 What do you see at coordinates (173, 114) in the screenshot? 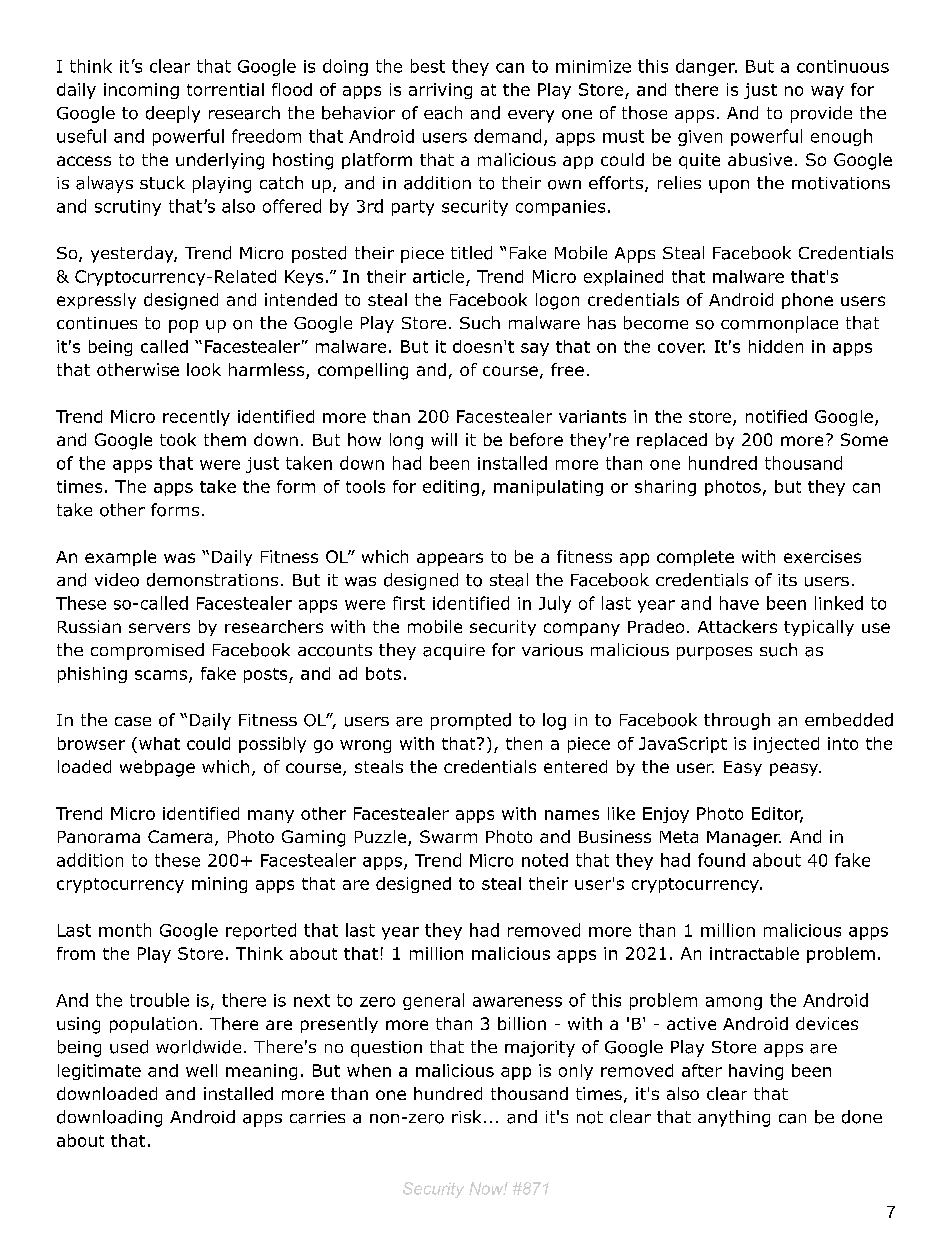
I see `deeply` at bounding box center [173, 114].
